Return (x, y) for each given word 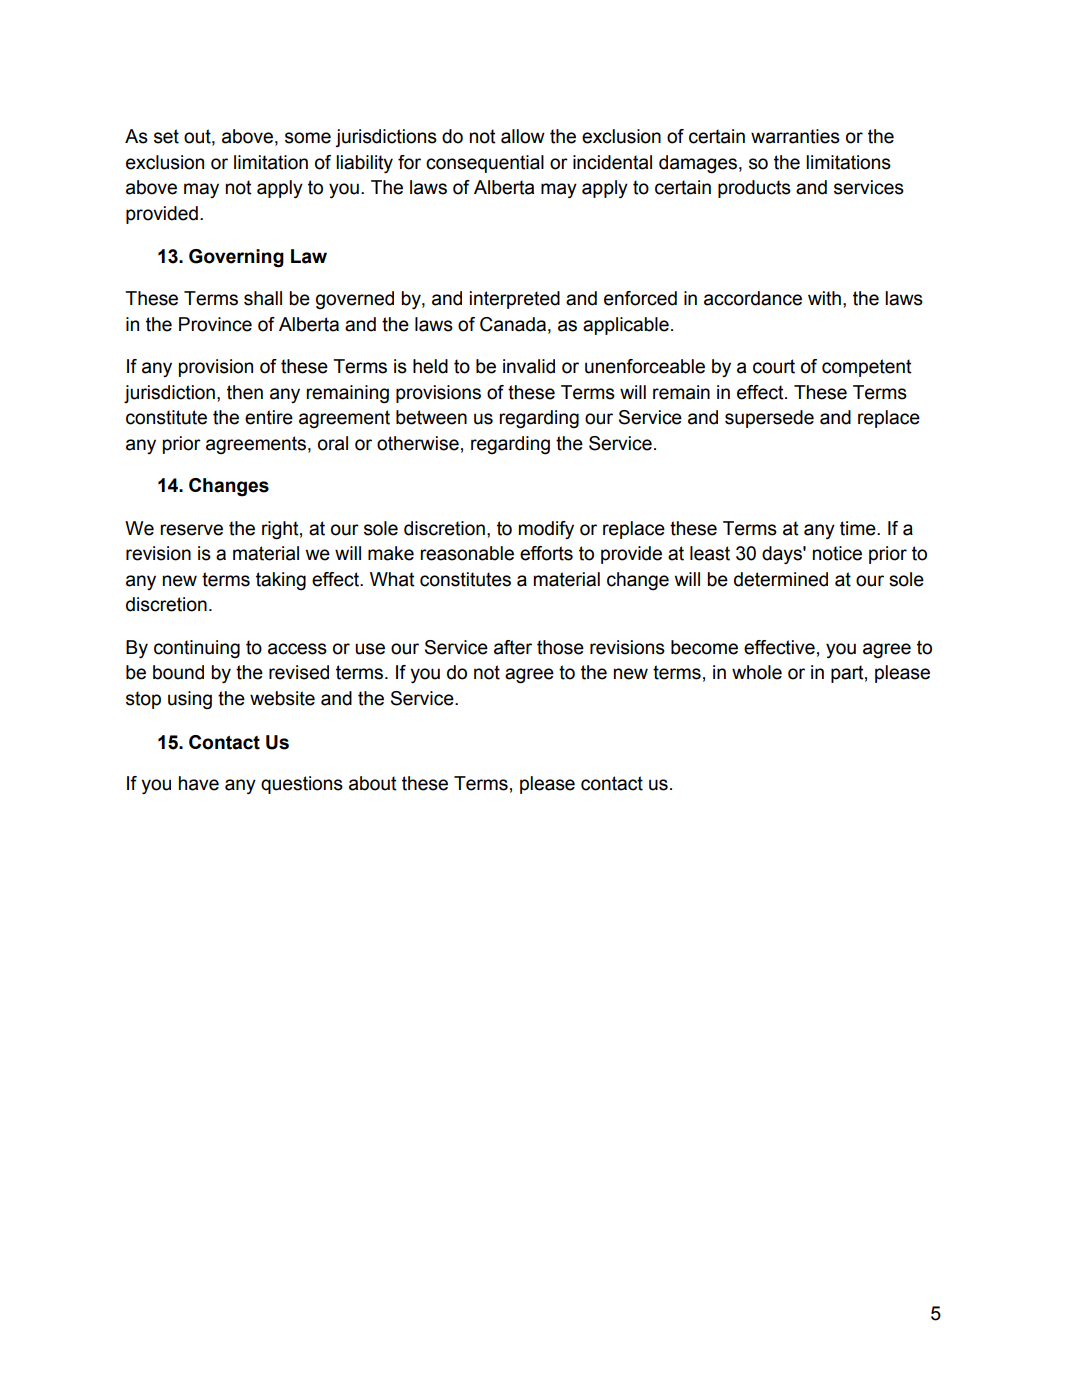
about (373, 783)
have (199, 783)
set (166, 136)
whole (757, 672)
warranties (795, 136)
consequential (485, 164)
